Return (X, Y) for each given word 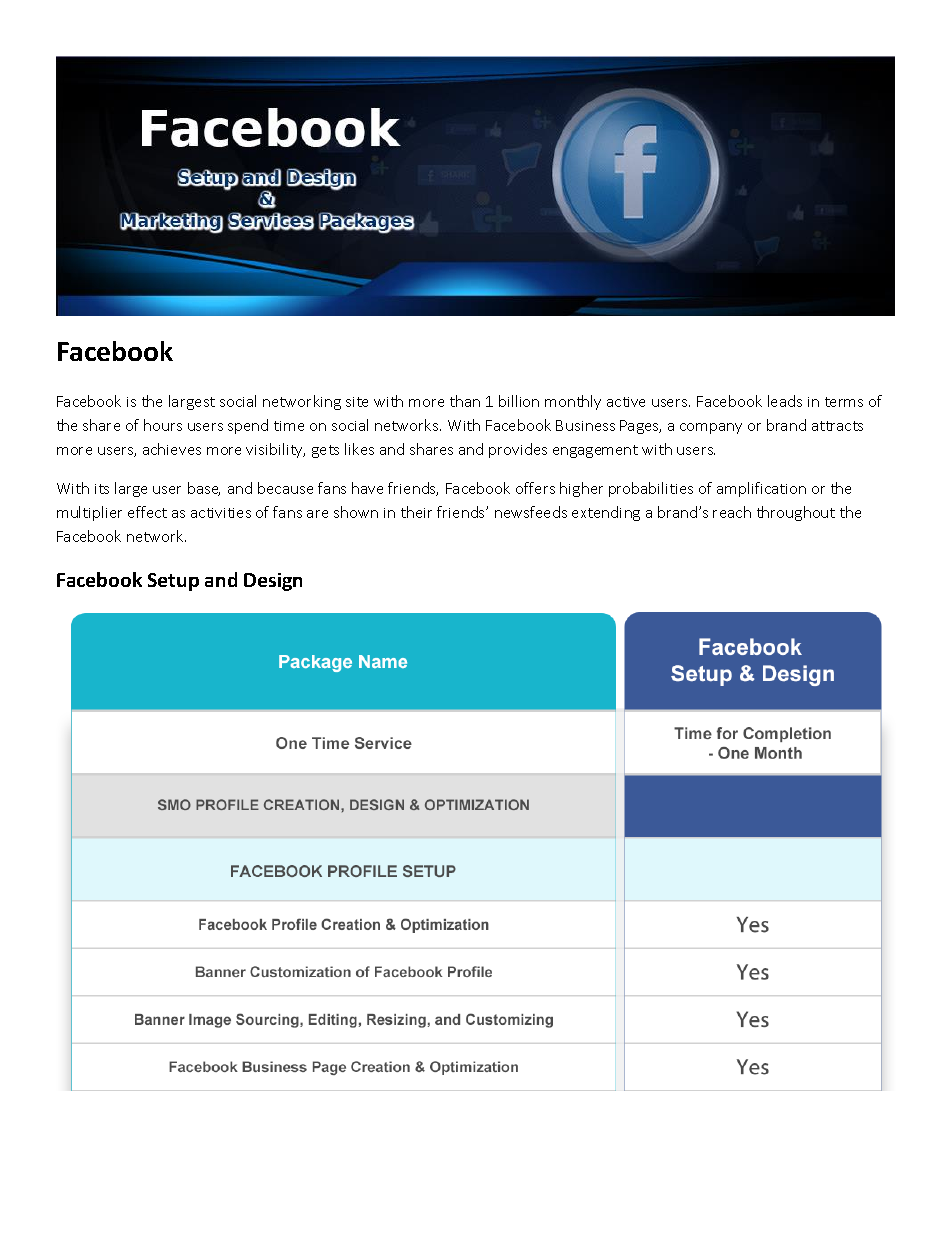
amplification (761, 489)
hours (163, 425)
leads (785, 401)
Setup (173, 582)
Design (273, 582)
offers (535, 488)
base (204, 489)
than (465, 401)
